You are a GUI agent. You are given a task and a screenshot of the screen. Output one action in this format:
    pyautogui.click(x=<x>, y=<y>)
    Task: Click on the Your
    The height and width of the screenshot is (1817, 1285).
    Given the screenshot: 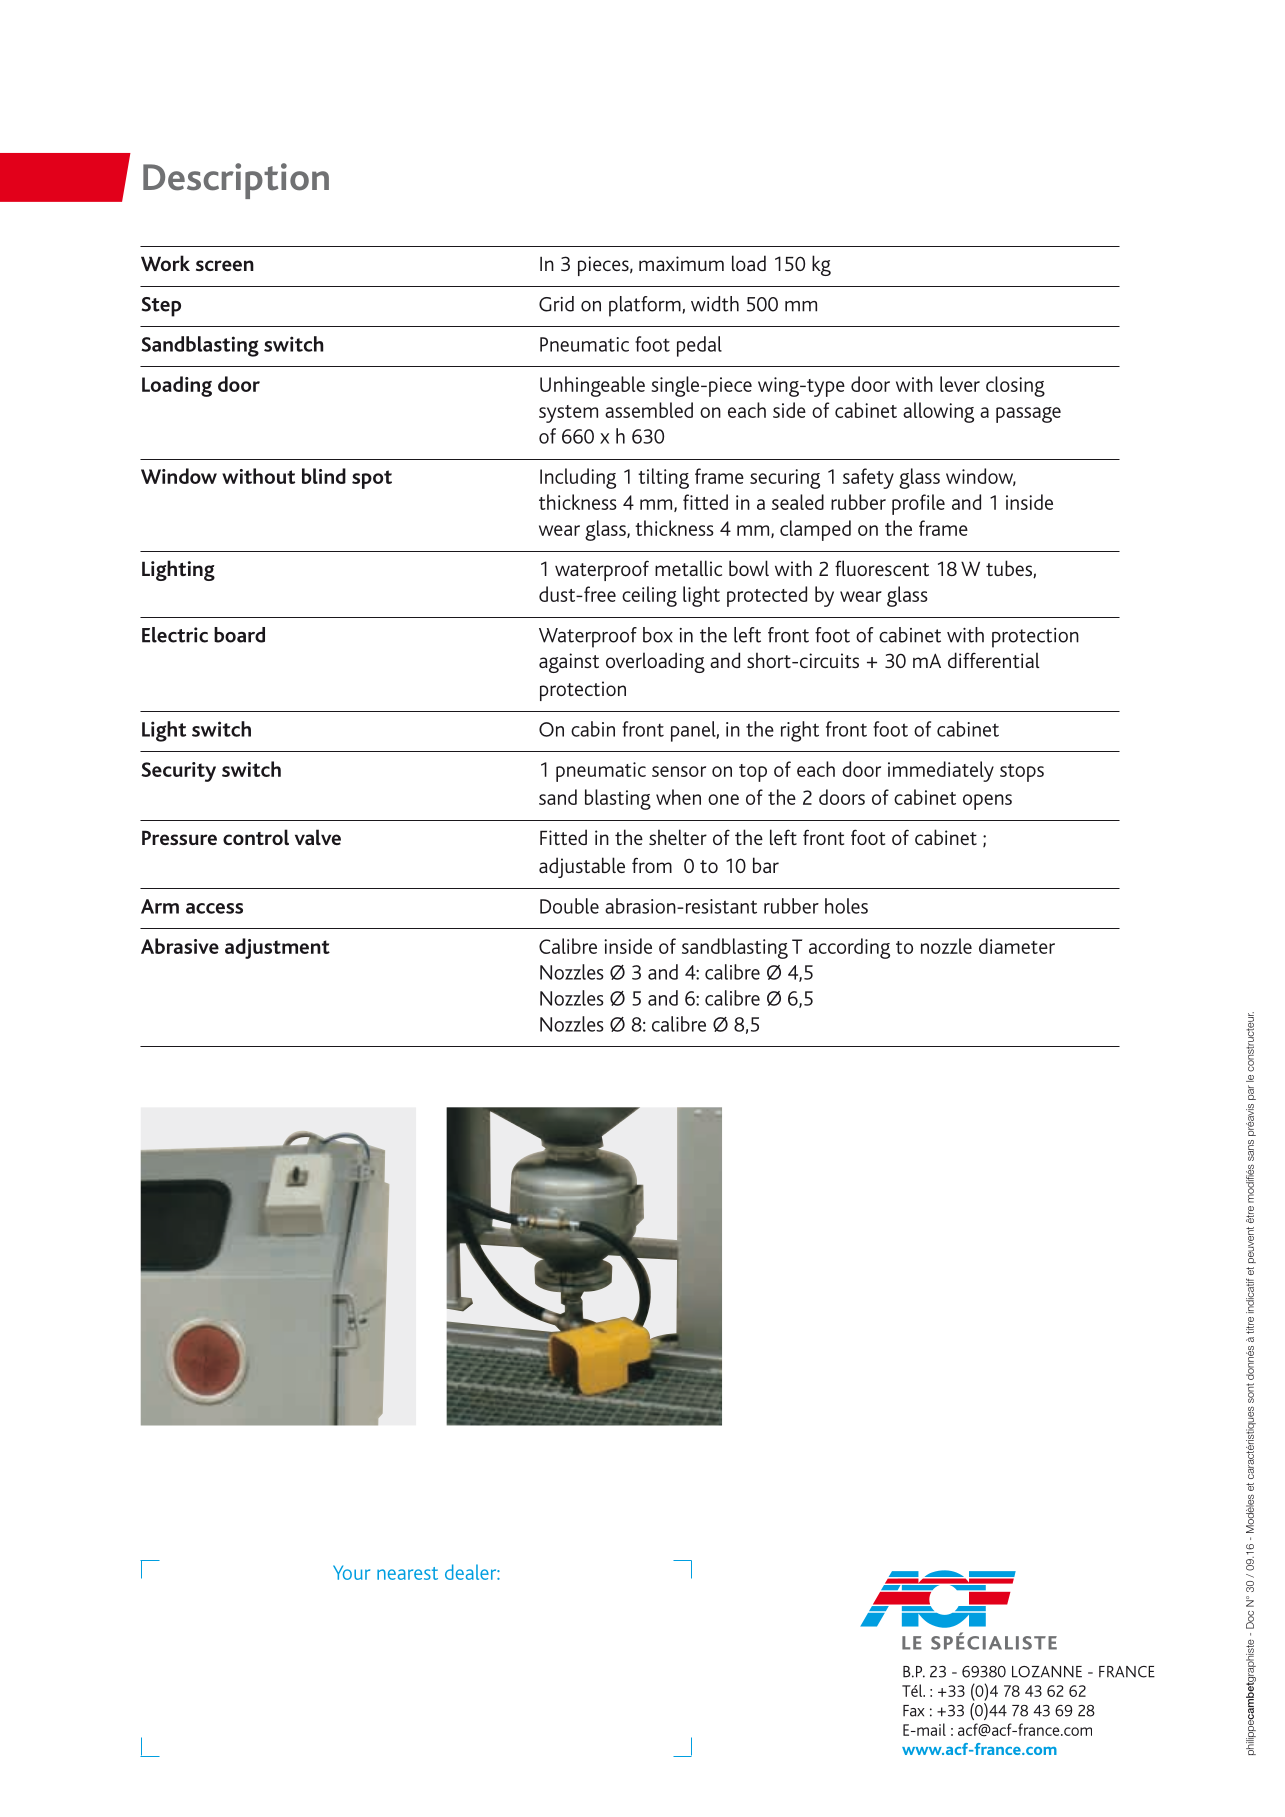 What is the action you would take?
    pyautogui.click(x=351, y=1572)
